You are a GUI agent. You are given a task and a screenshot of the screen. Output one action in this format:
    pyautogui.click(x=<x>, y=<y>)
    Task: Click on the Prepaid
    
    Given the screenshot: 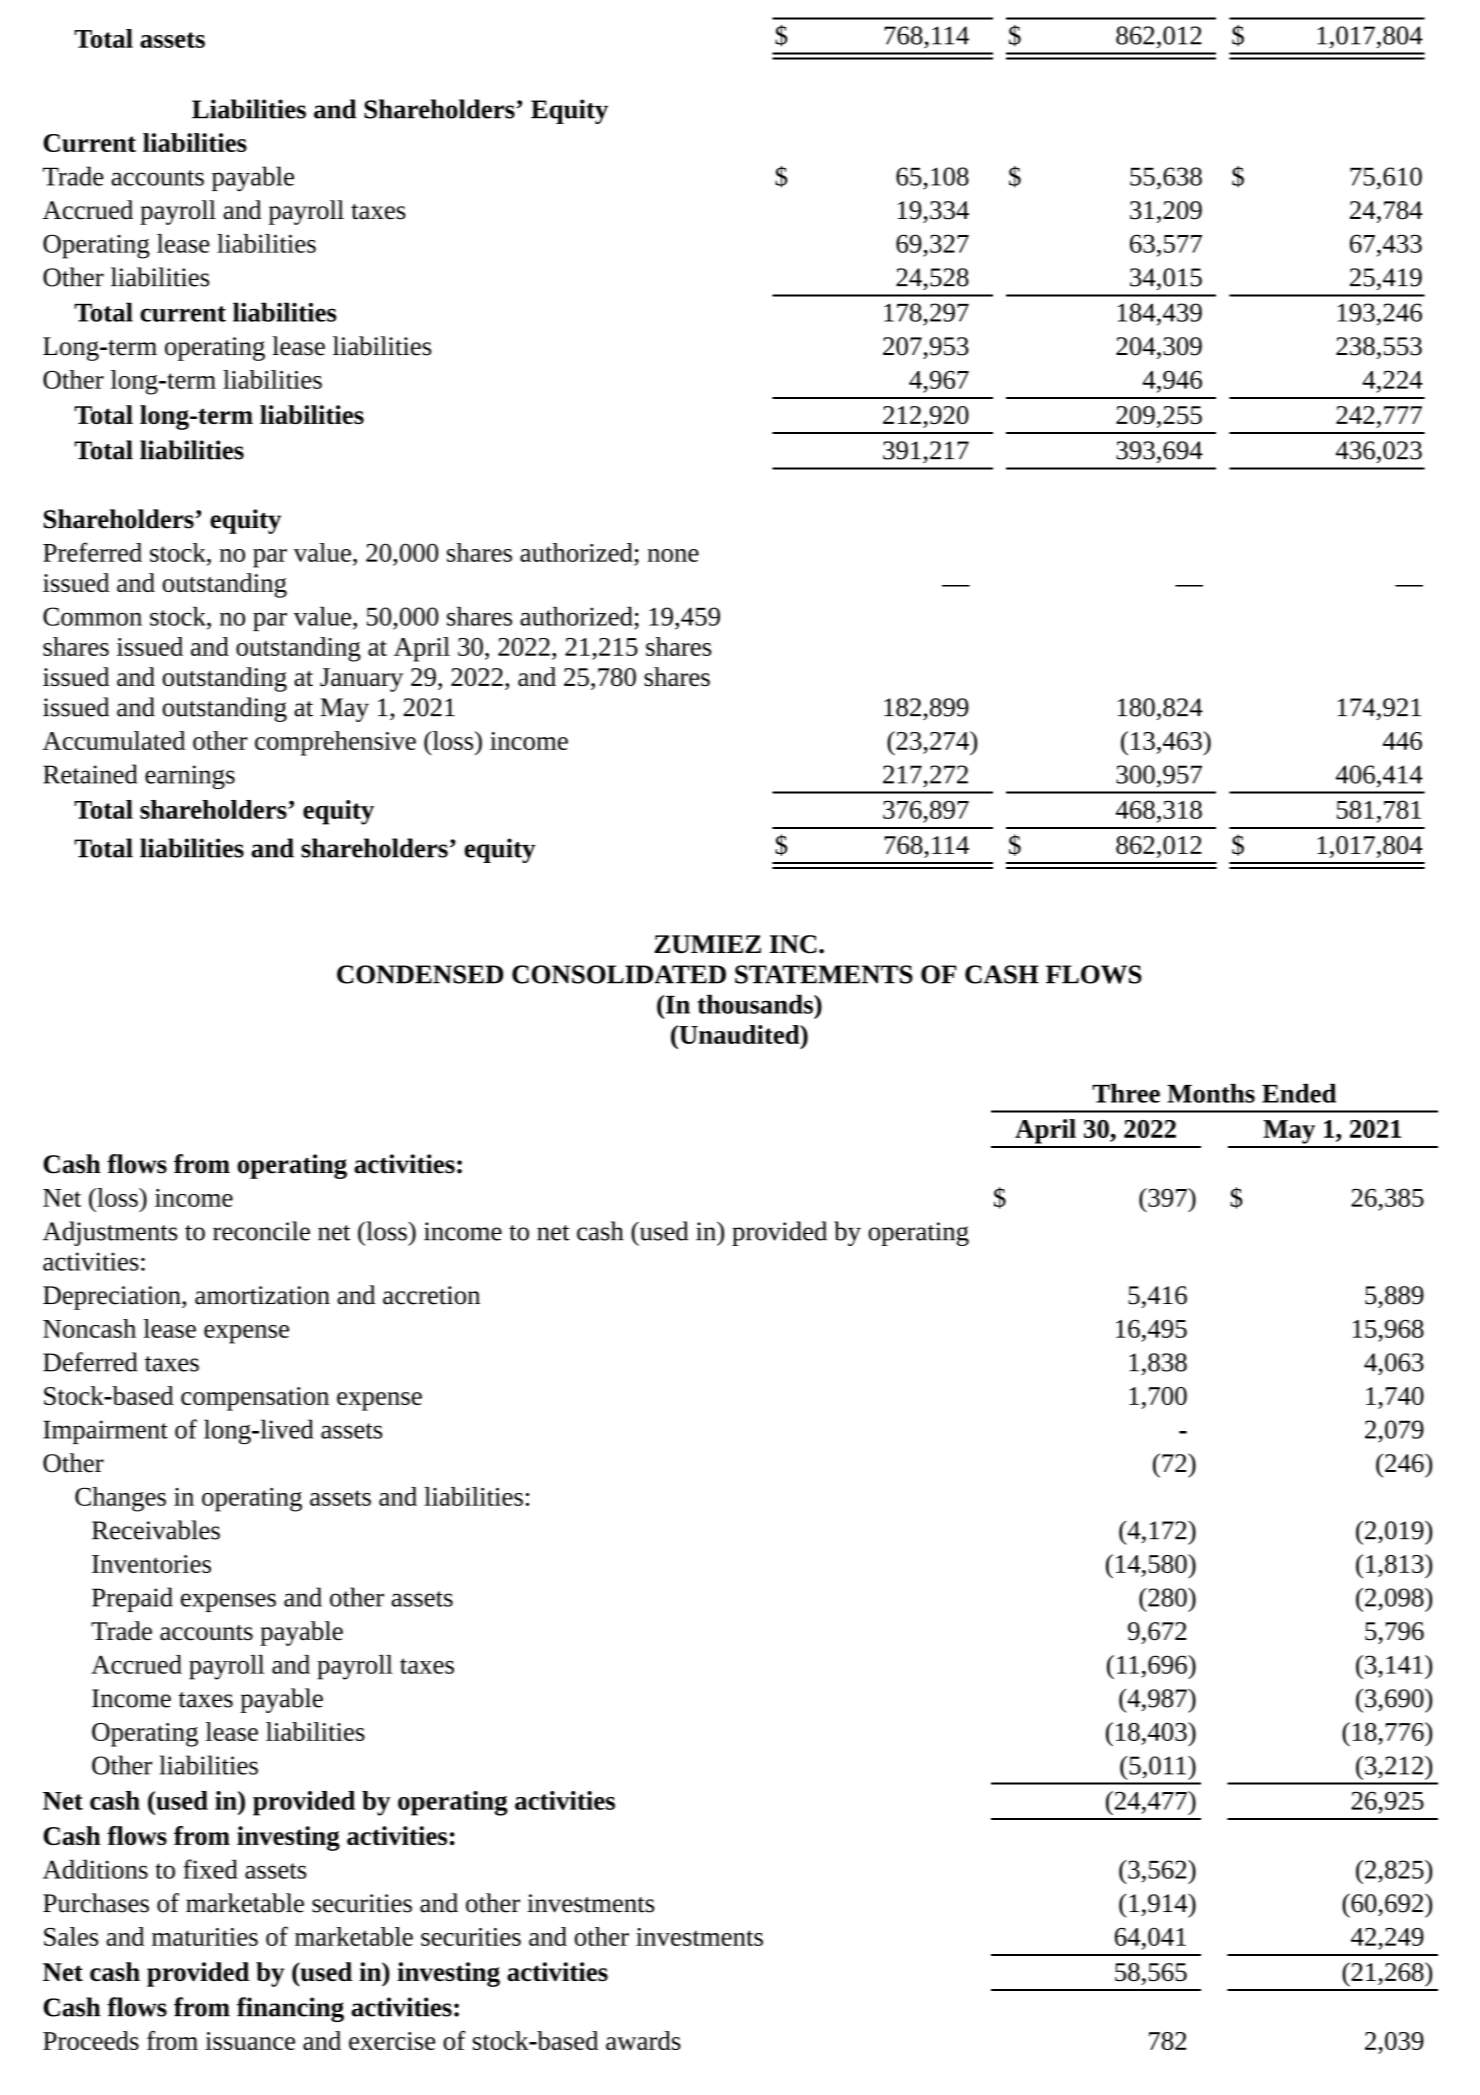 What is the action you would take?
    pyautogui.click(x=132, y=1599)
